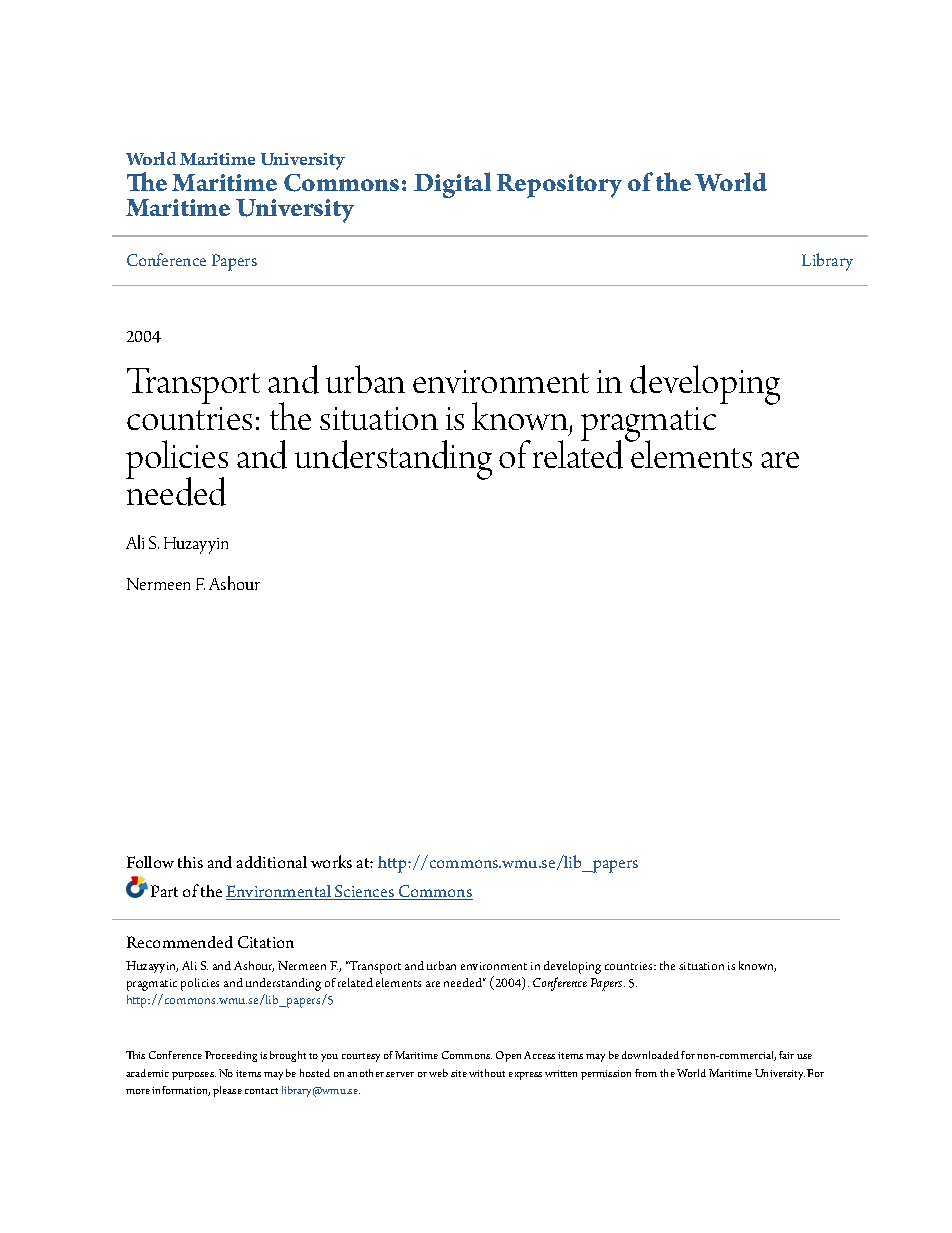  I want to click on works, so click(331, 861).
